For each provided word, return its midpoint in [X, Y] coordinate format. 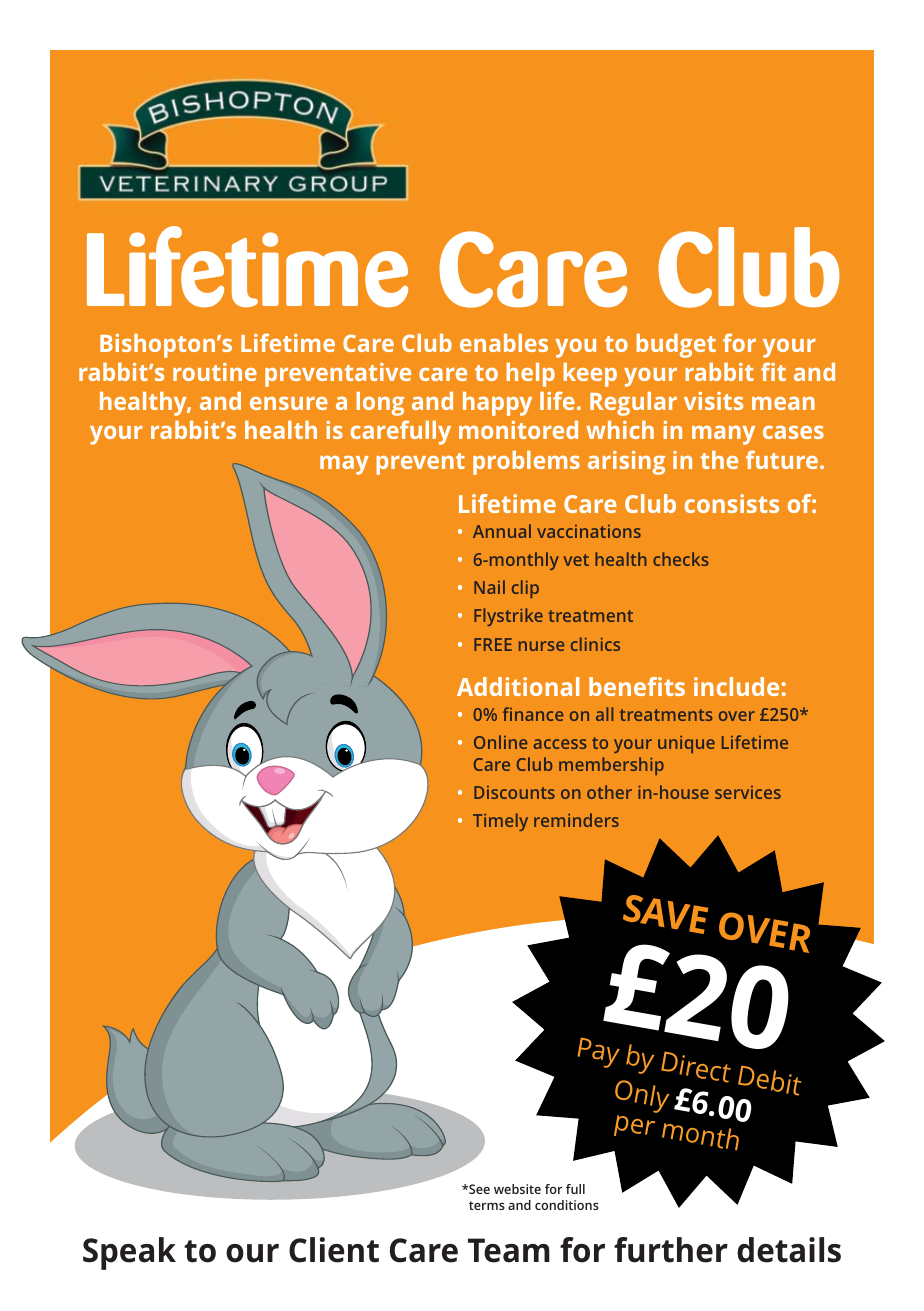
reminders [576, 820]
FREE [493, 644]
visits [713, 401]
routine [215, 372]
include [736, 686]
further [671, 1250]
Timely [500, 822]
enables [504, 343]
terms [487, 1205]
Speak [129, 1253]
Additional [518, 686]
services [748, 792]
